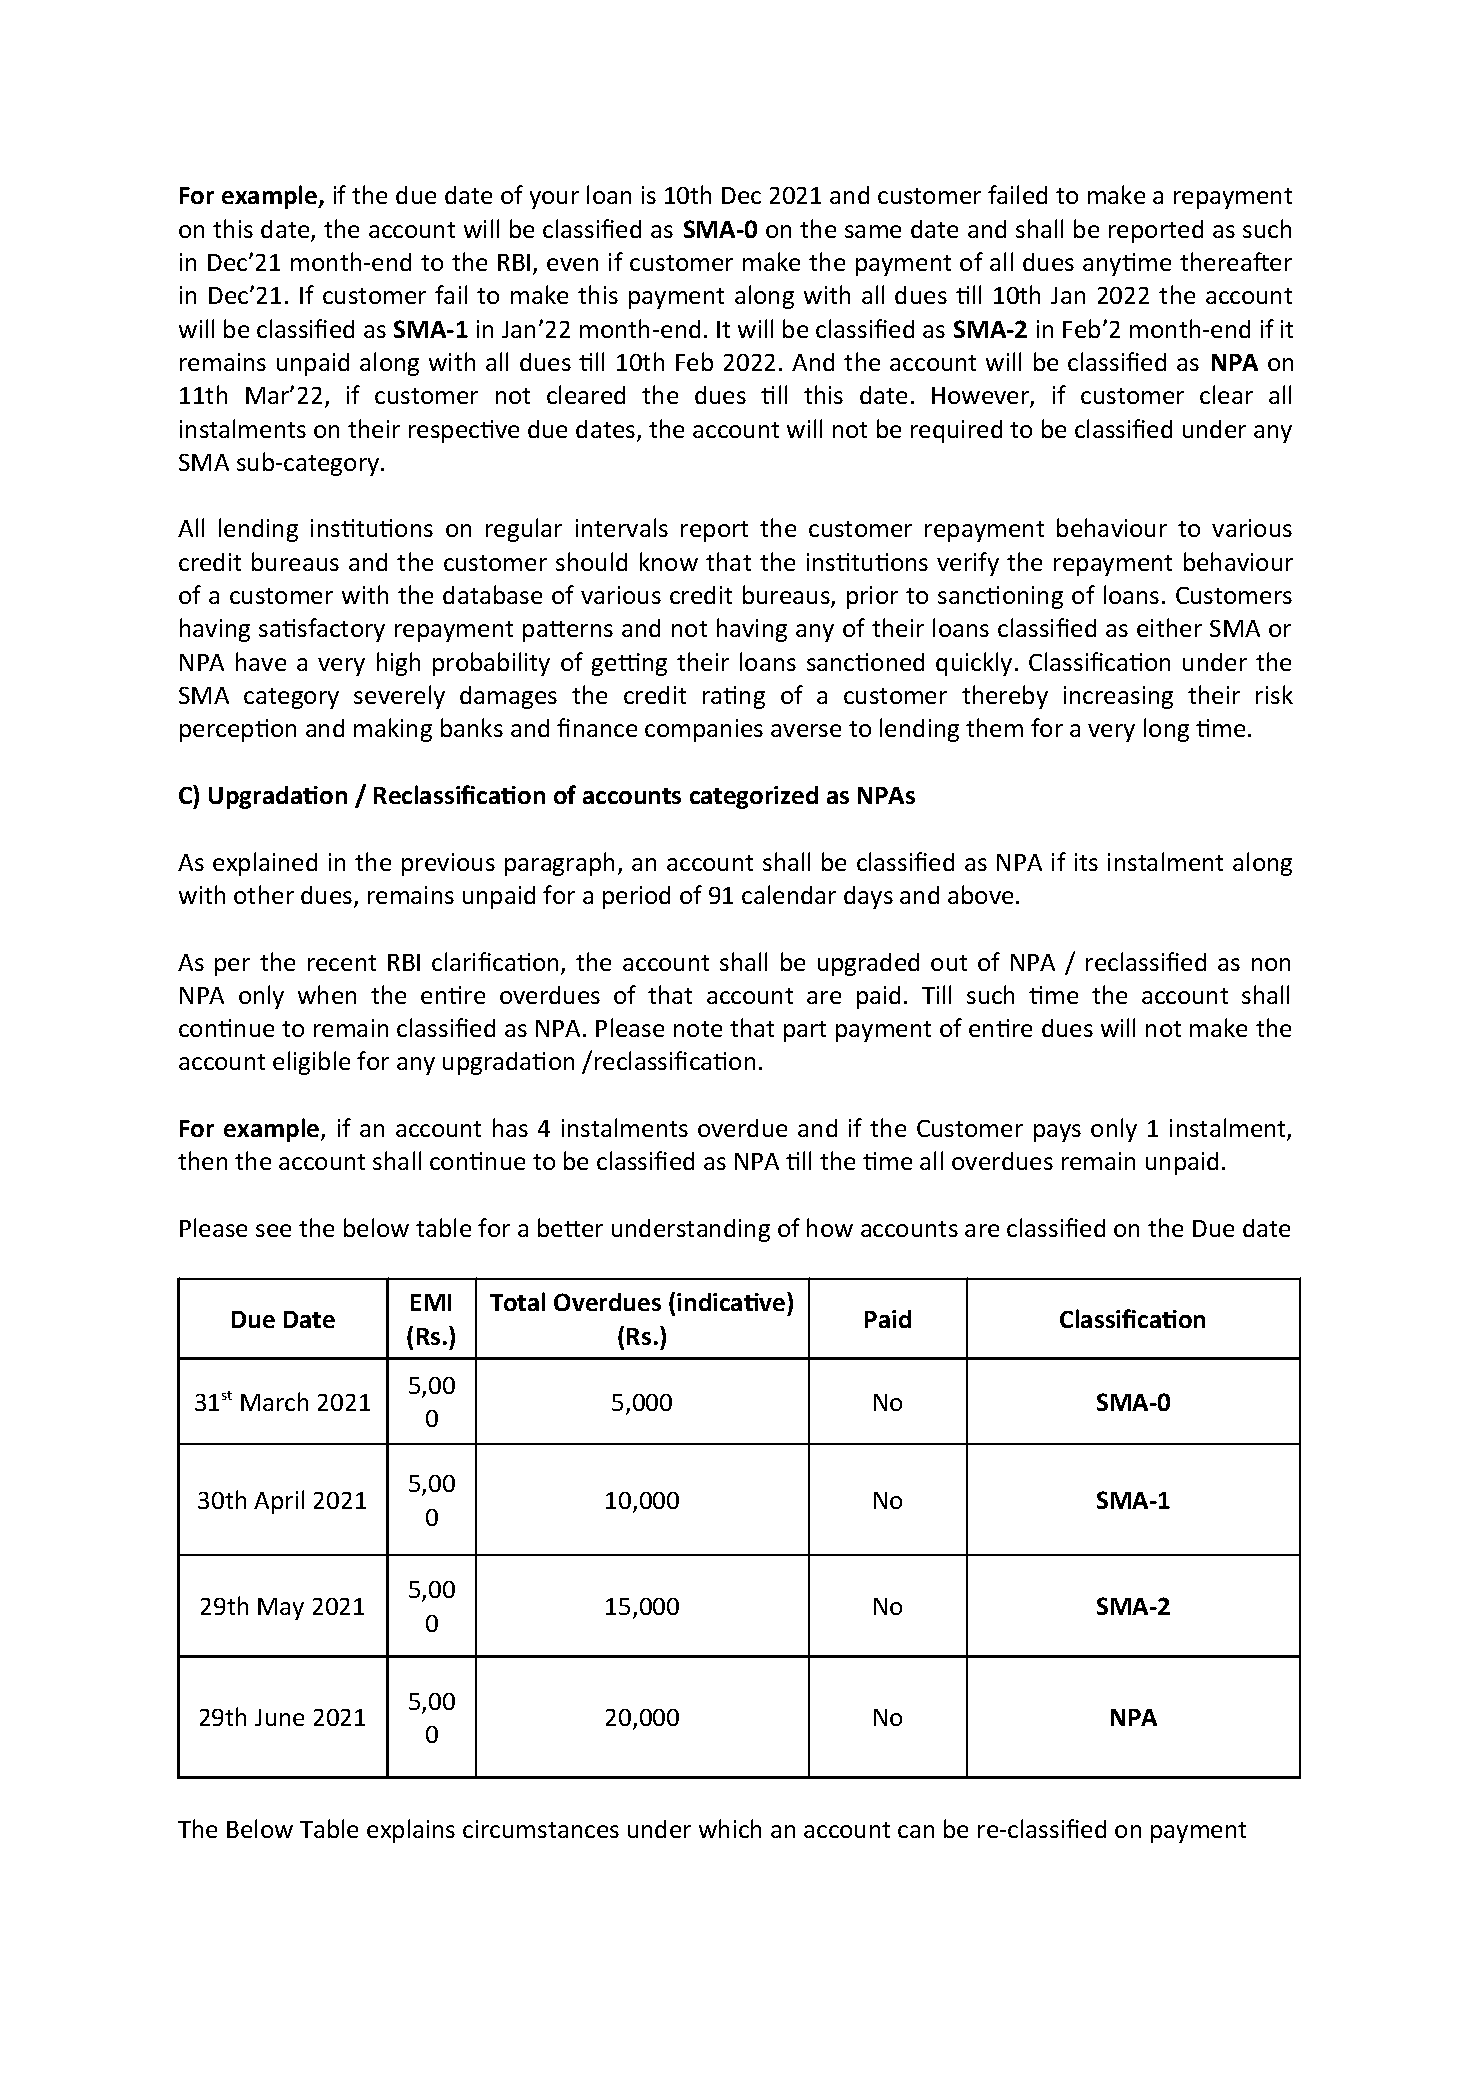 This document has width=1474, height=2085. What do you see at coordinates (1118, 697) in the document?
I see `increasing` at bounding box center [1118, 697].
